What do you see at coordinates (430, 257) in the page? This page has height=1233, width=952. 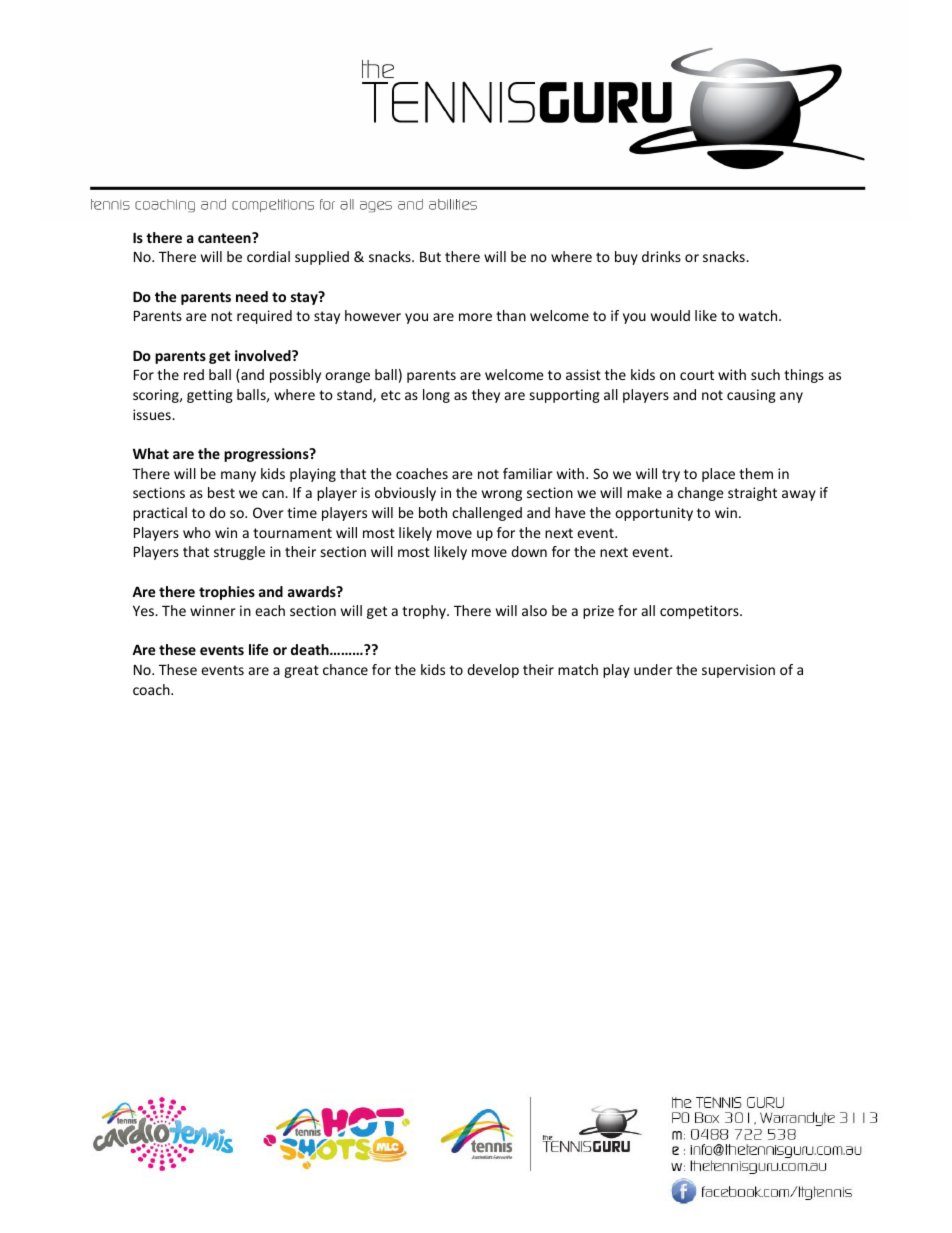 I see `But` at bounding box center [430, 257].
